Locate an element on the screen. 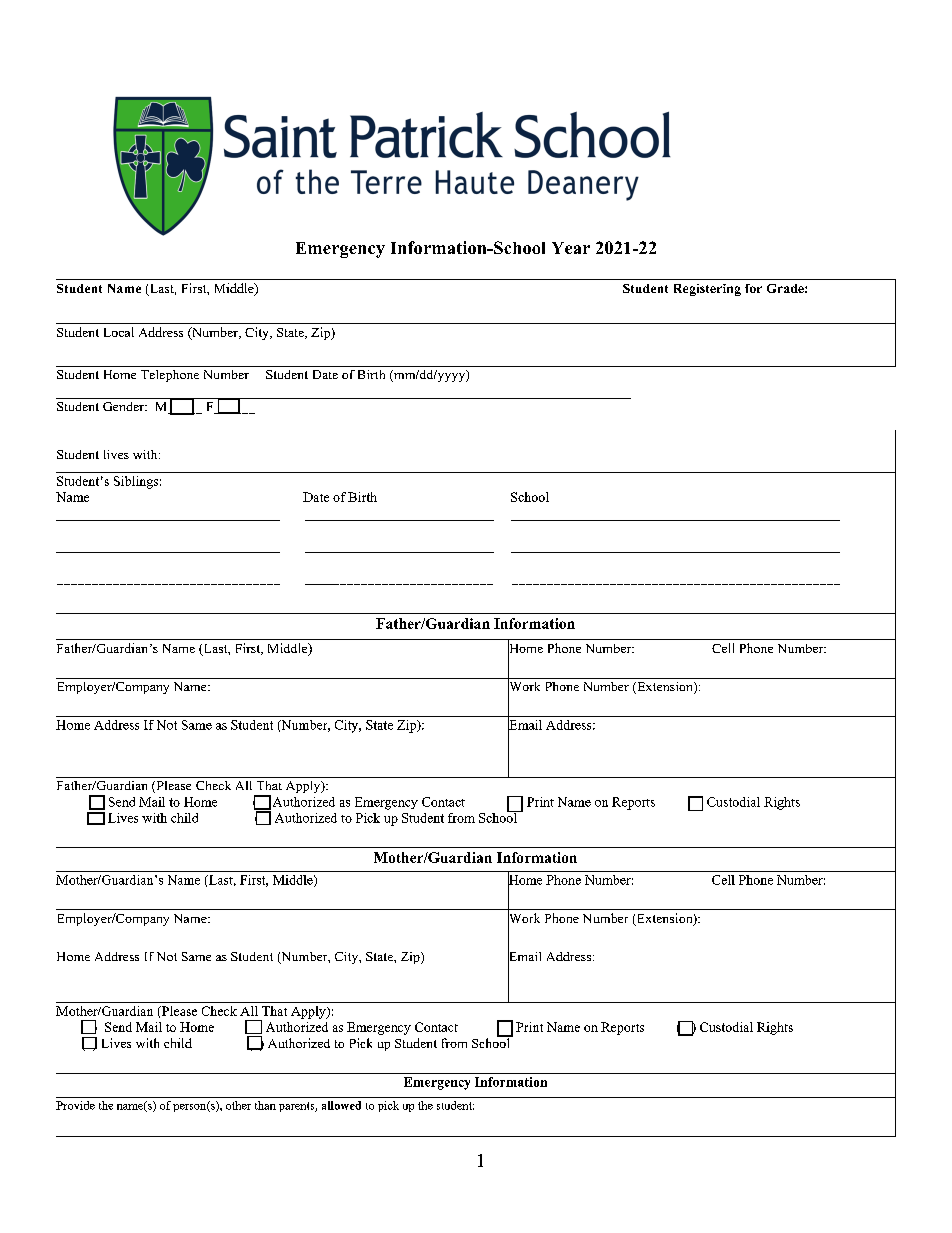 The image size is (952, 1233). Provide is located at coordinates (75, 1105).
